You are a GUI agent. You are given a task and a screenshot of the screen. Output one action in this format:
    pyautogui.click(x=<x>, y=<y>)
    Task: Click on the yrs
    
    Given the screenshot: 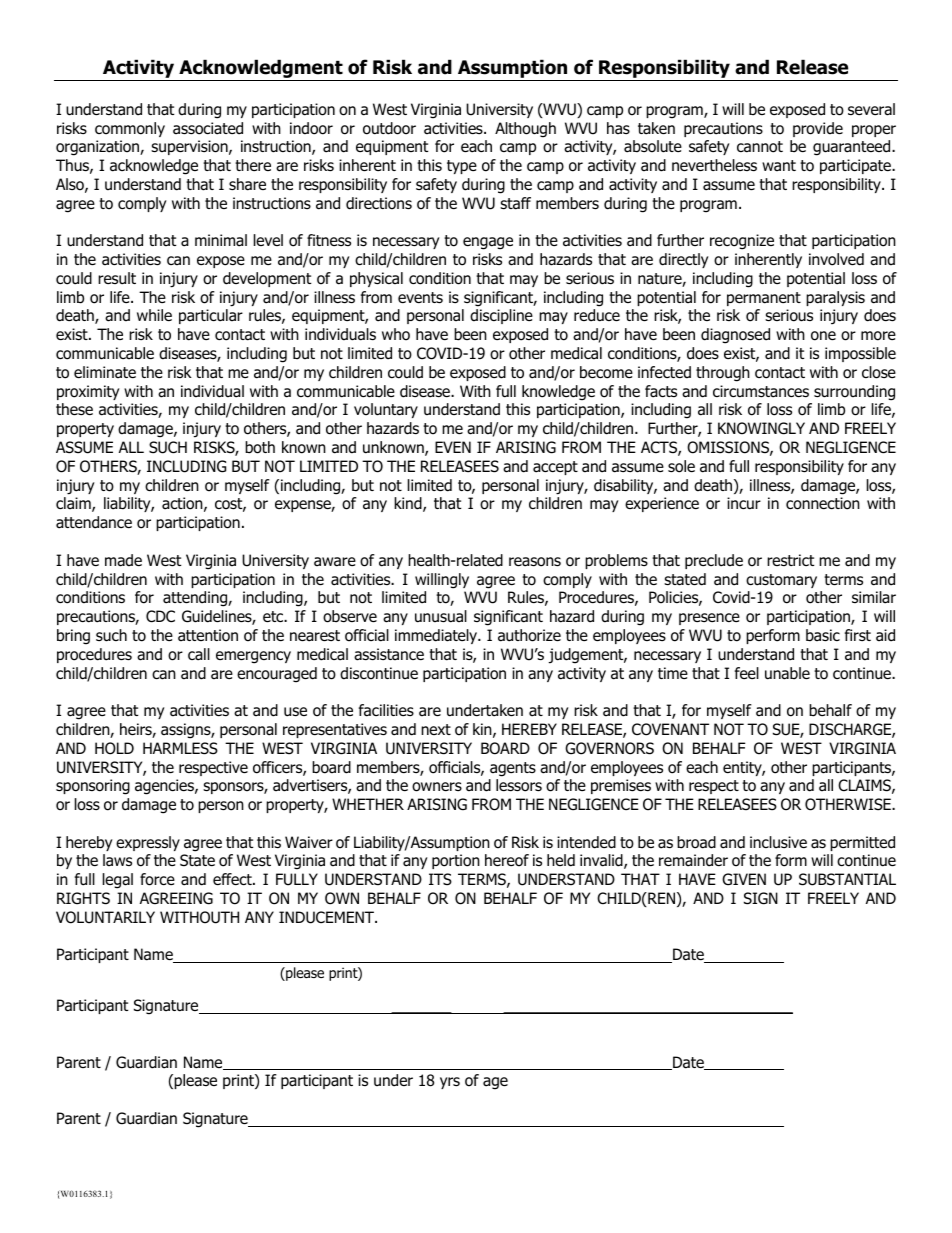 What is the action you would take?
    pyautogui.click(x=450, y=1083)
